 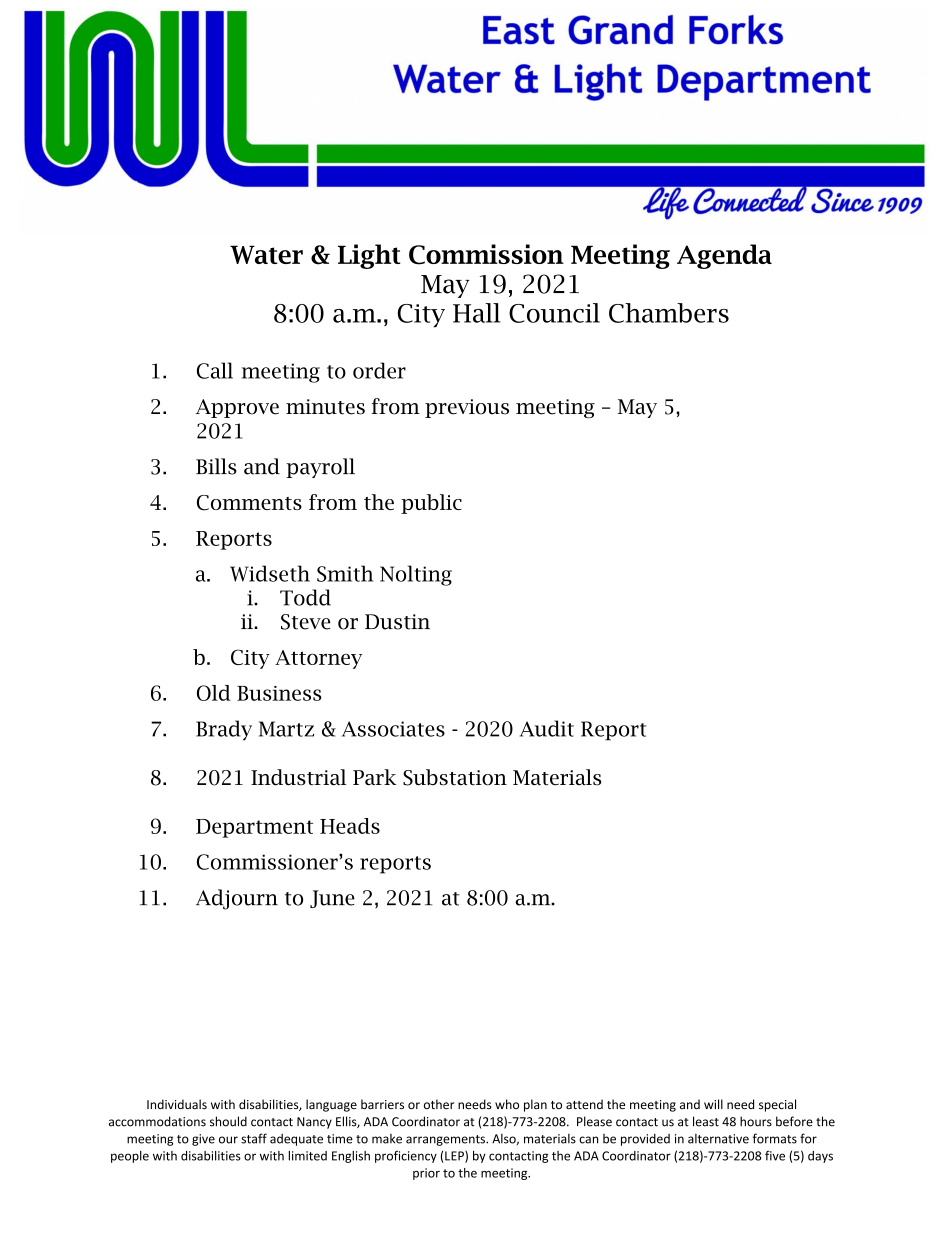 I want to click on Hall, so click(x=476, y=313).
